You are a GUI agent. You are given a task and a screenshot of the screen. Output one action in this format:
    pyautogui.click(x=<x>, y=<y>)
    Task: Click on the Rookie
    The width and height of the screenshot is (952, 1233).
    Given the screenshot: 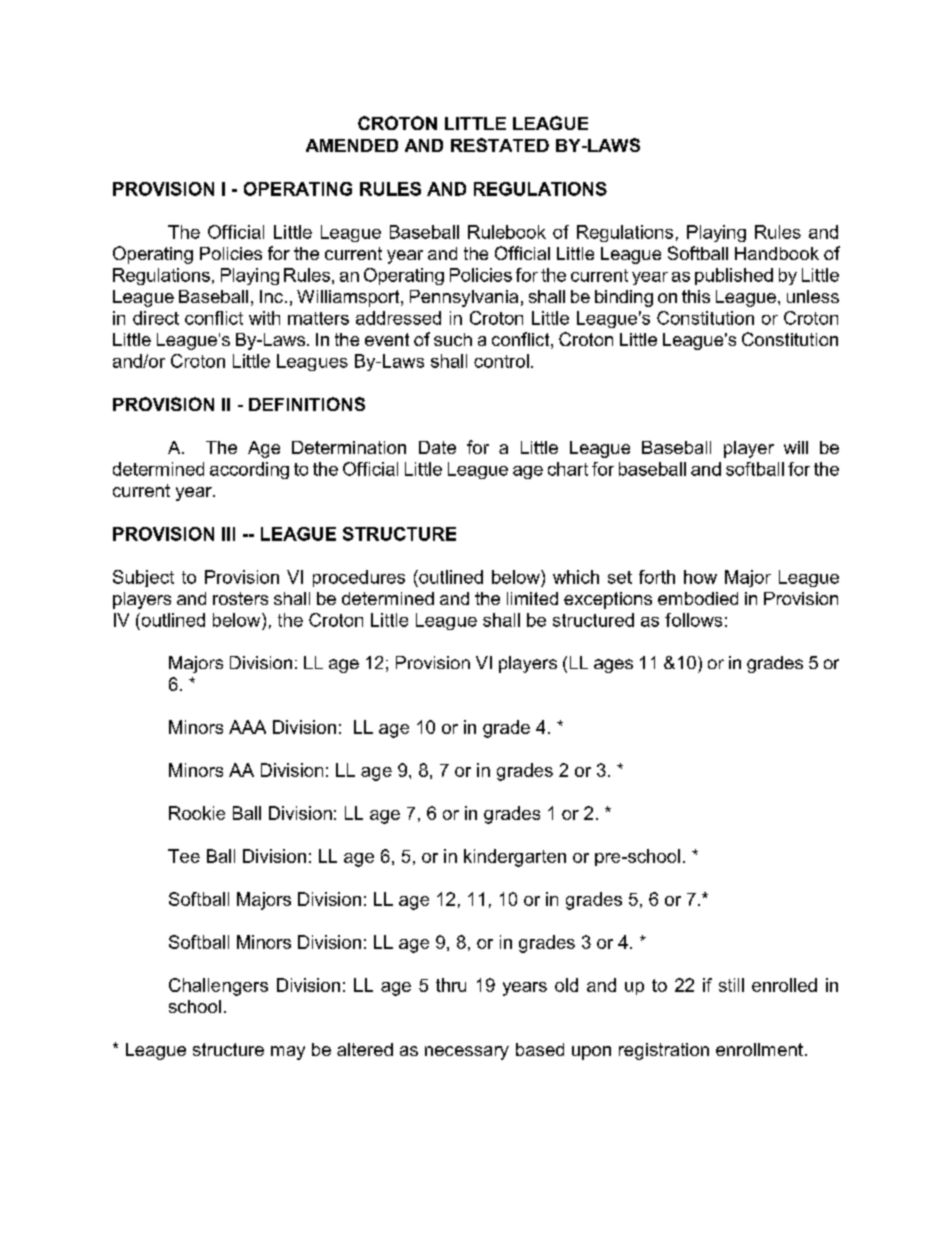 What is the action you would take?
    pyautogui.click(x=197, y=813)
